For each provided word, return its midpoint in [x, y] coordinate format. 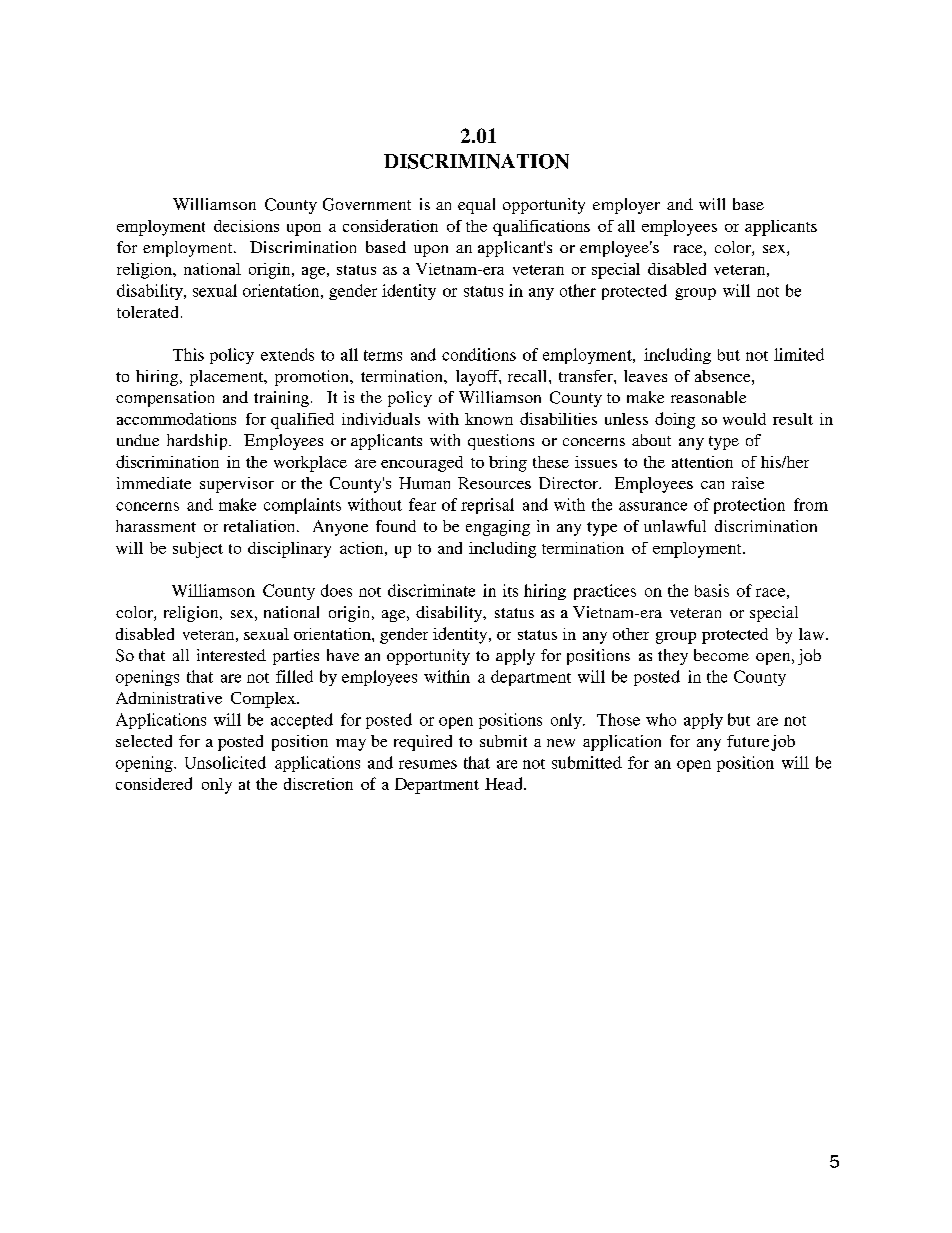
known [489, 419]
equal [476, 206]
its [510, 590]
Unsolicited [225, 762]
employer [626, 206]
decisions [246, 226]
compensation [165, 399]
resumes [428, 764]
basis [712, 590]
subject [198, 550]
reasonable [708, 397]
